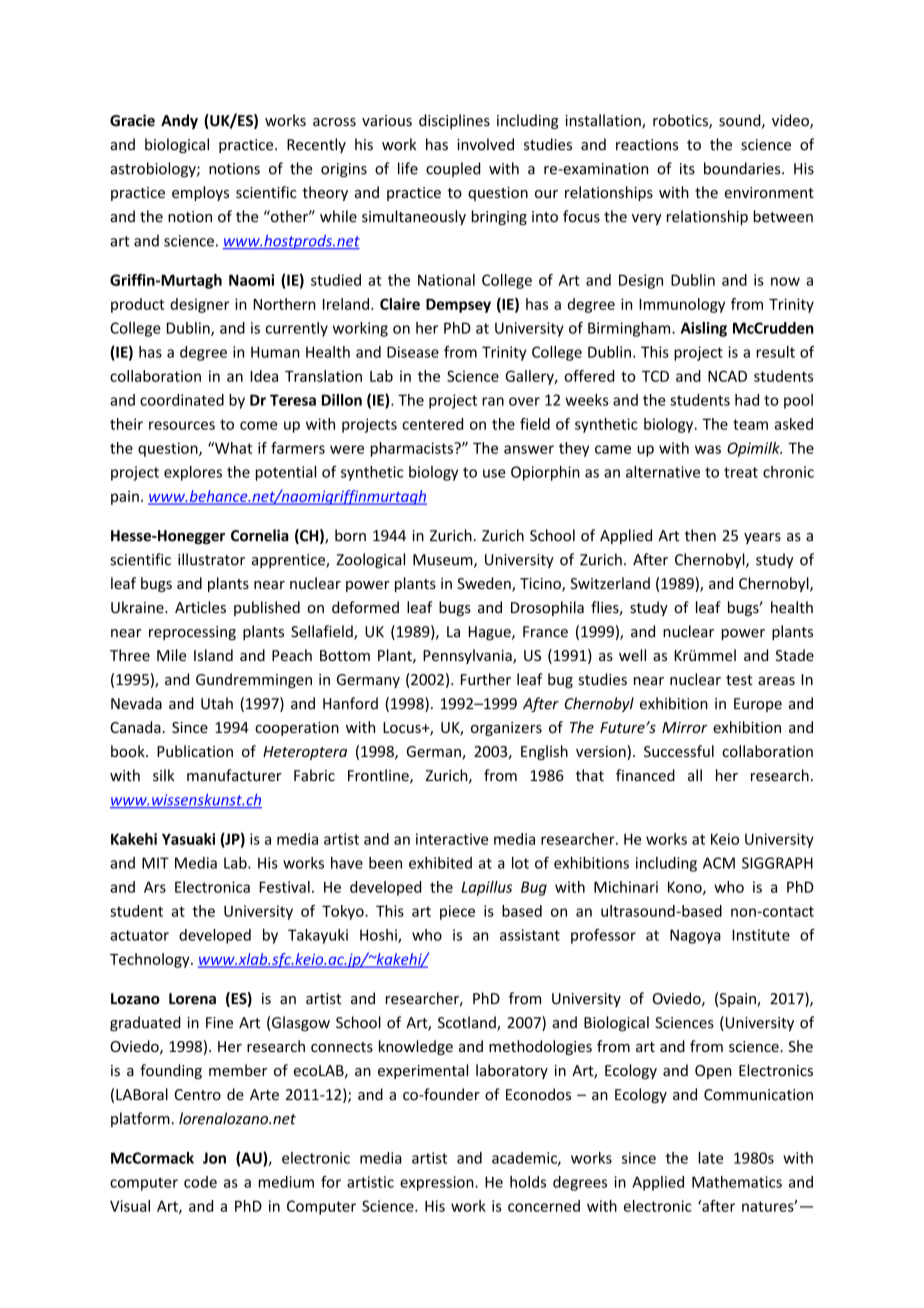 The width and height of the screenshot is (924, 1308). What do you see at coordinates (213, 655) in the screenshot?
I see `Island` at bounding box center [213, 655].
